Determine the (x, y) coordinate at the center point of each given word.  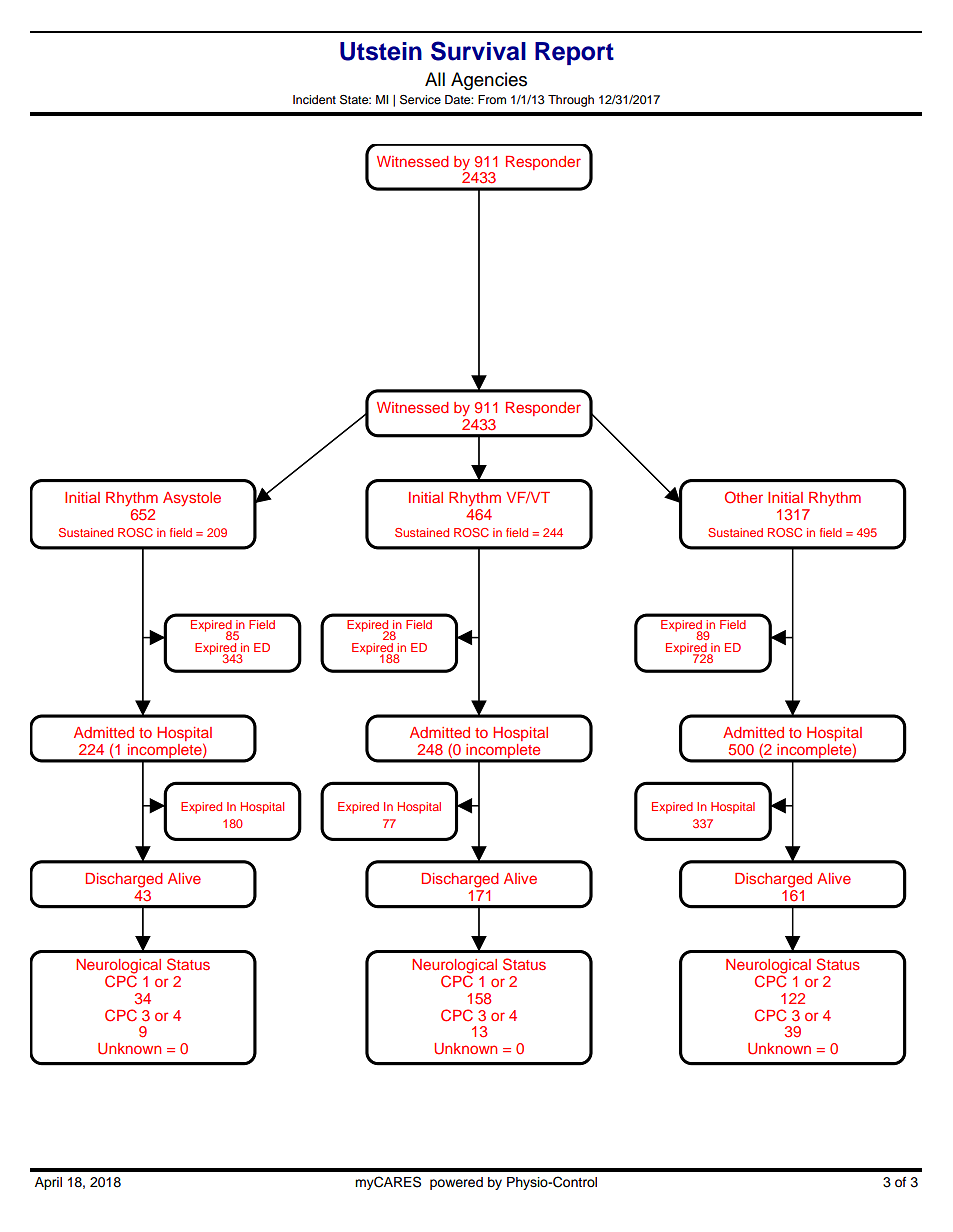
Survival (478, 51)
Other (744, 497)
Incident (314, 99)
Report (574, 53)
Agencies (489, 81)
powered (456, 1183)
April (48, 1183)
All (435, 79)
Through (571, 101)
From (492, 99)
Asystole (192, 499)
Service (420, 100)
